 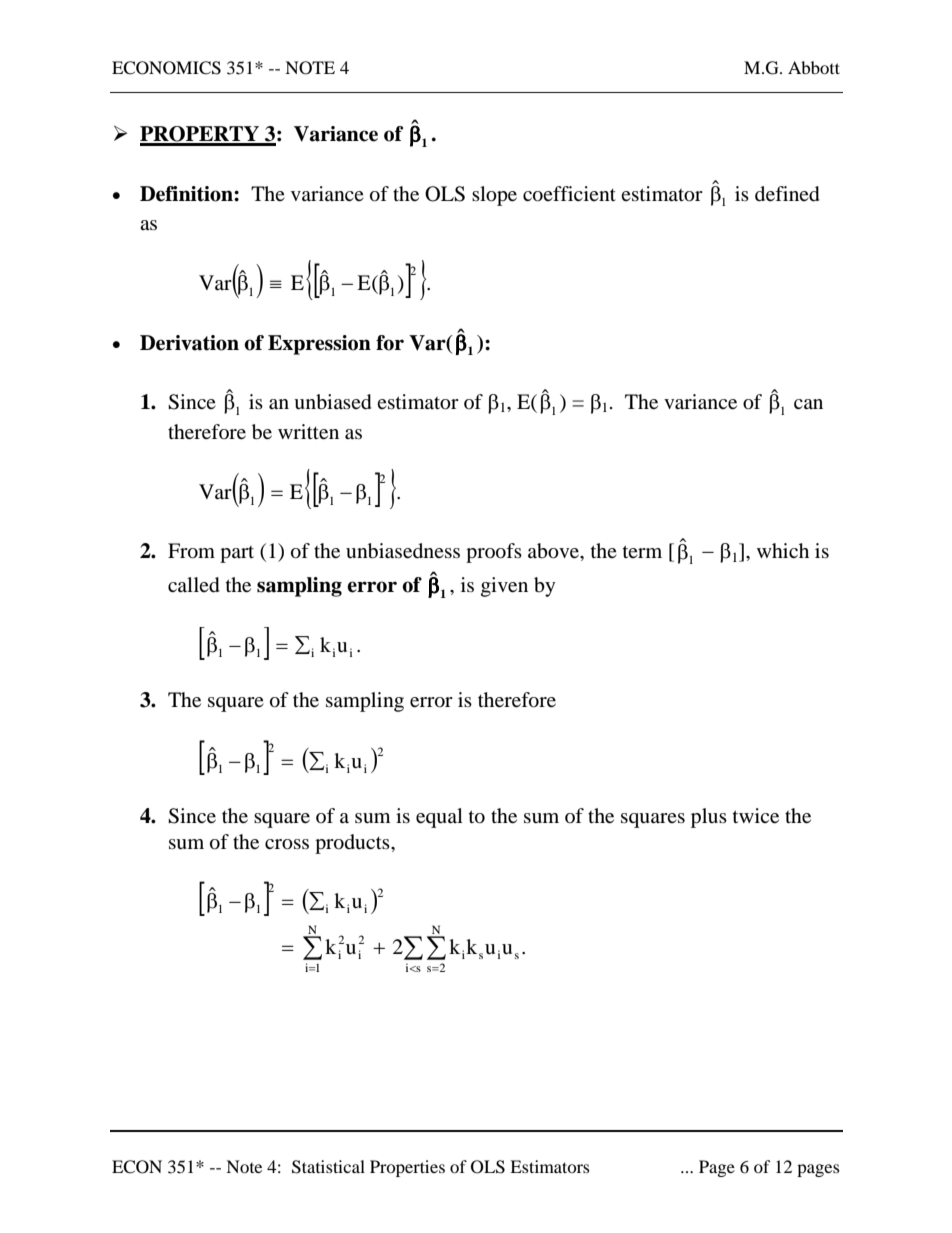 I want to click on twice, so click(x=756, y=816).
